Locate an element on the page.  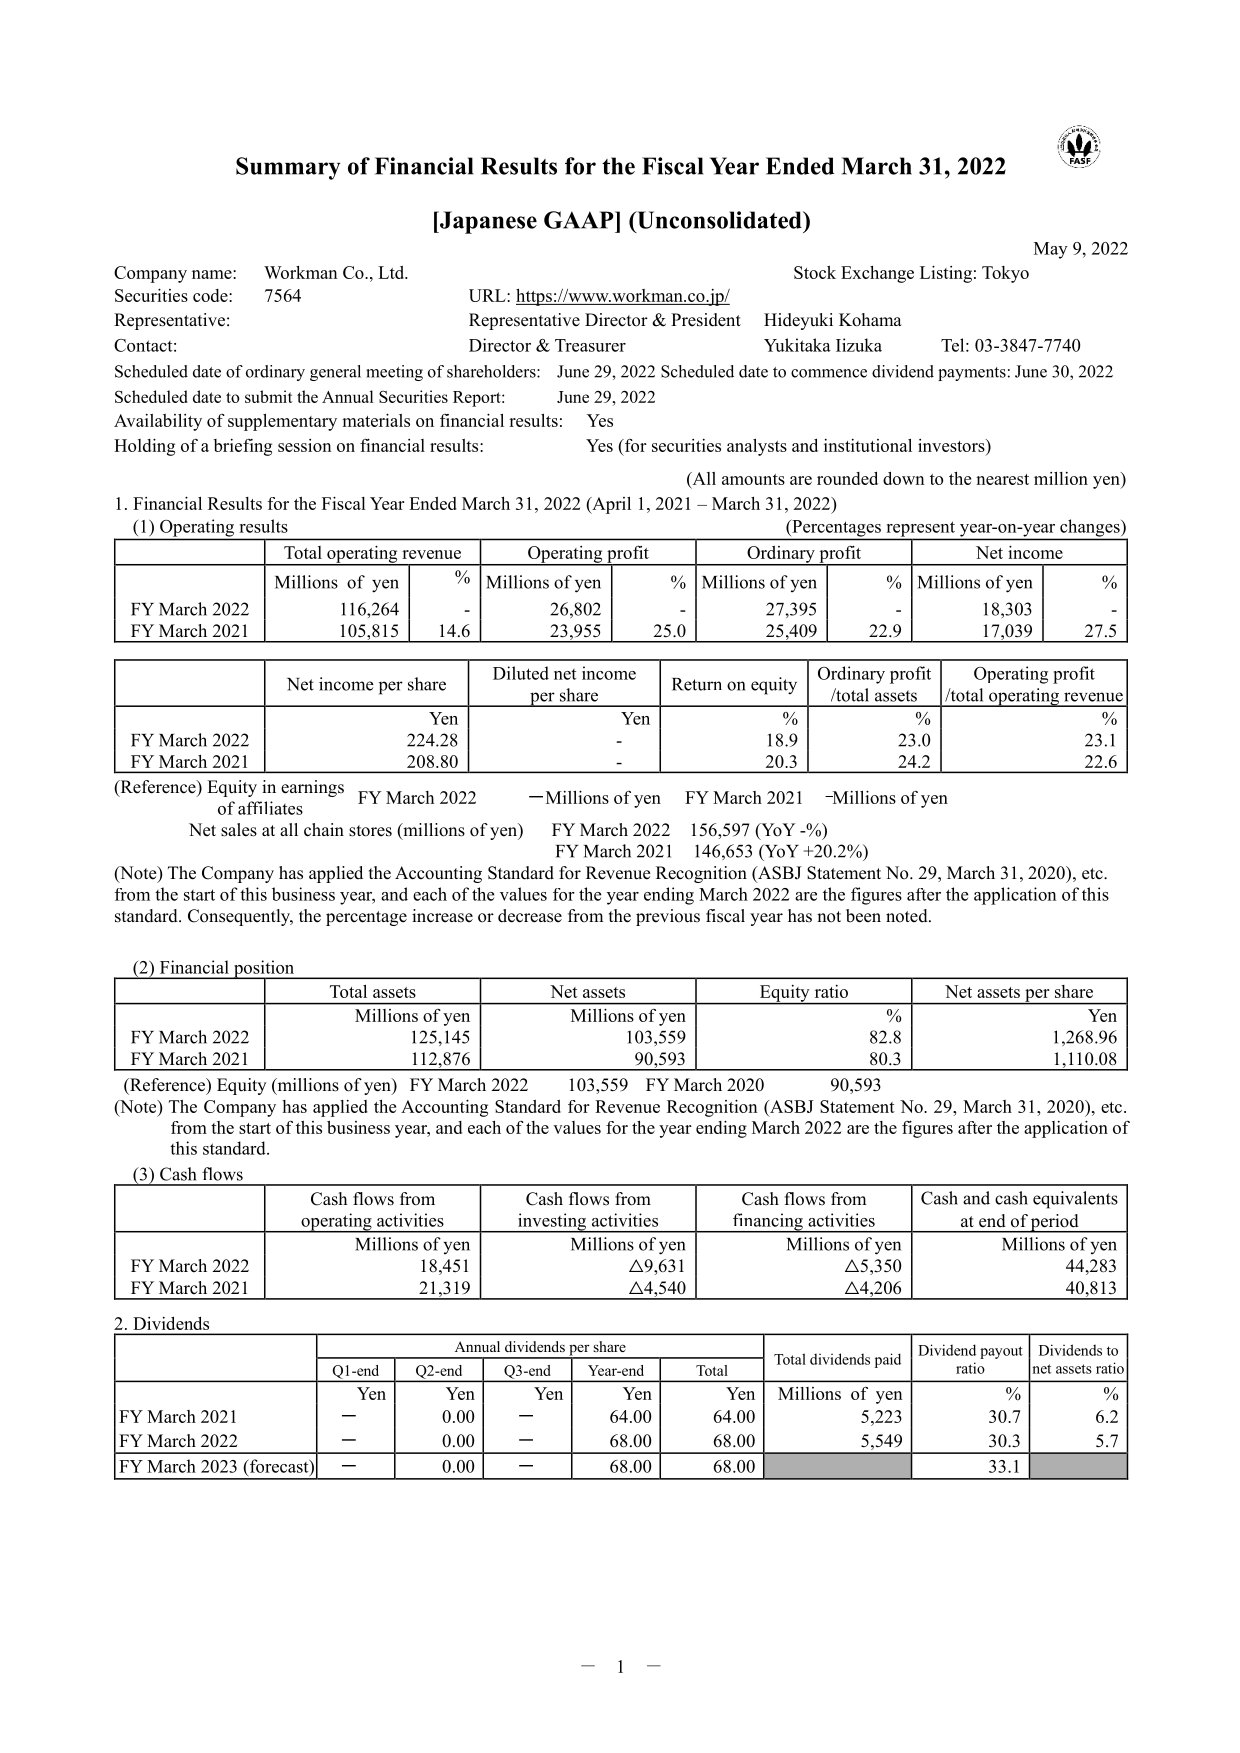
financing is located at coordinates (768, 1223).
